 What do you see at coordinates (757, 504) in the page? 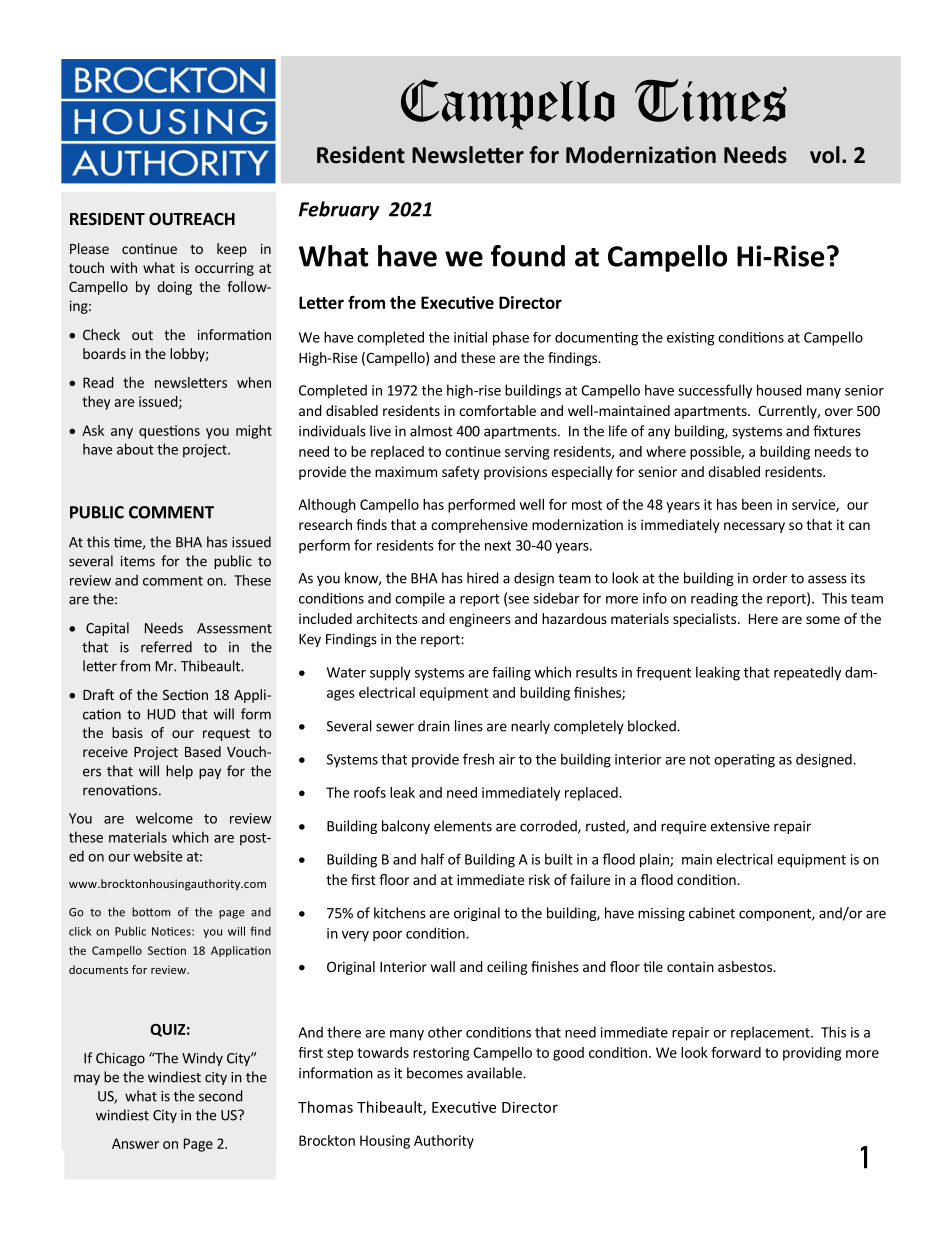
I see `been` at bounding box center [757, 504].
